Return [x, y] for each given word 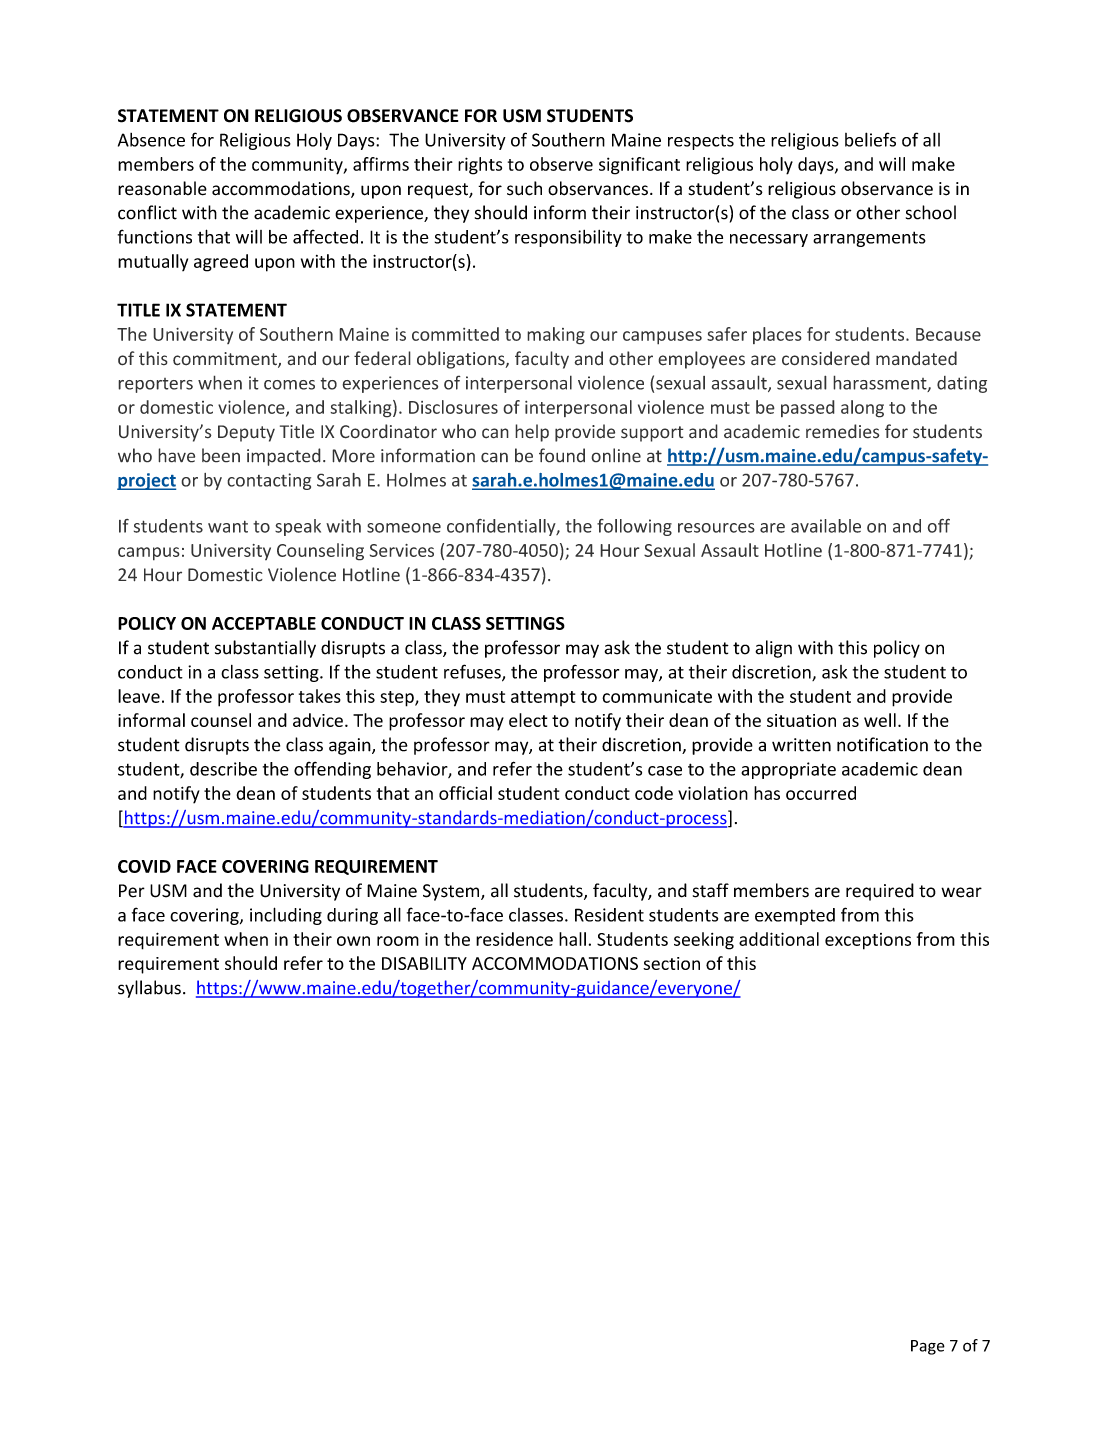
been [221, 455]
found [562, 455]
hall [572, 939]
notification [882, 744]
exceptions [868, 941]
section [671, 963]
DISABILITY [424, 963]
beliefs [870, 139]
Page [928, 1347]
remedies [843, 431]
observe [561, 164]
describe [223, 769]
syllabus [149, 989]
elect [528, 720]
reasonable [162, 188]
